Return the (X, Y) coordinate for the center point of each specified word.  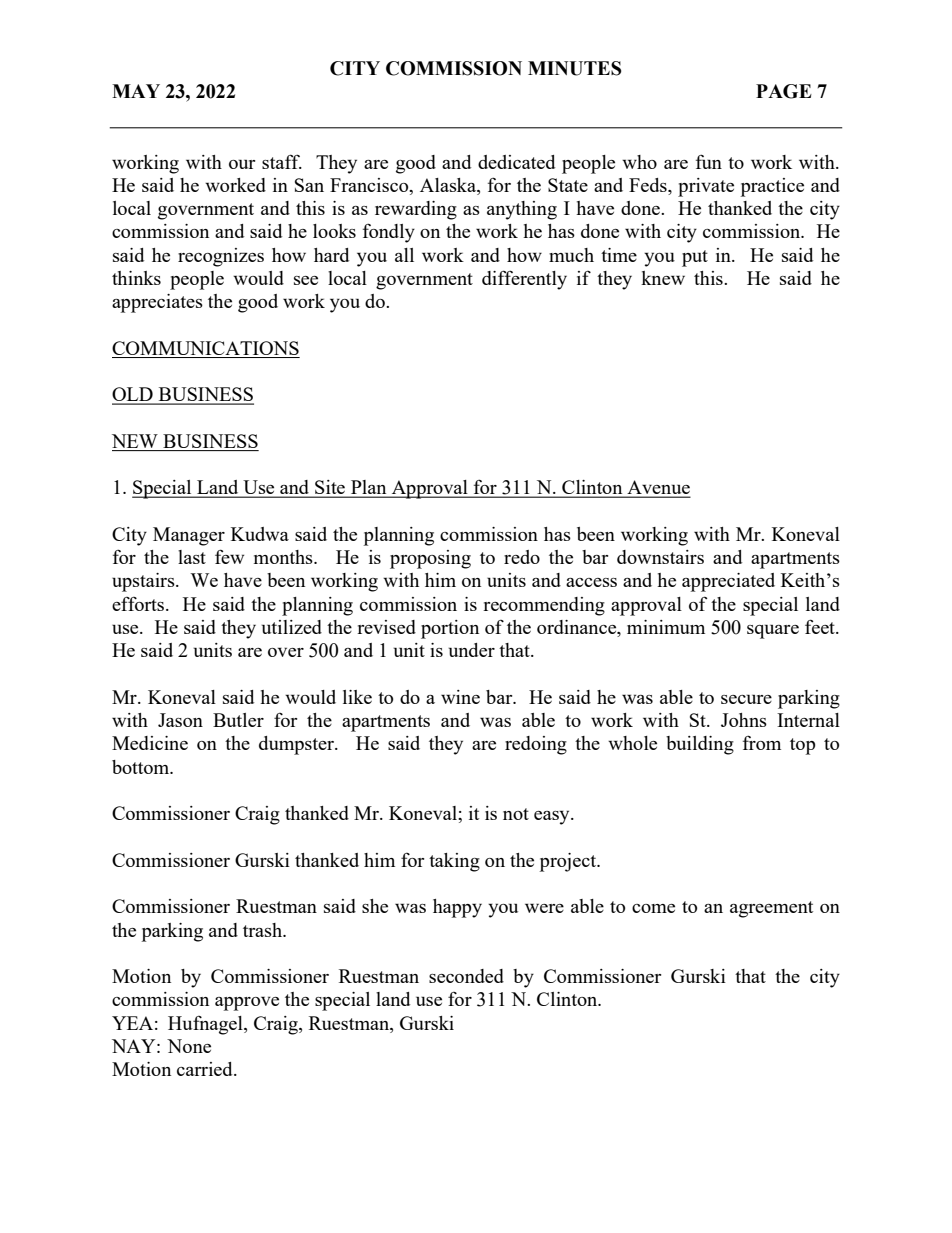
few (229, 556)
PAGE (784, 91)
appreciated (728, 582)
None (189, 1046)
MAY (136, 91)
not (516, 814)
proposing (430, 559)
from (762, 742)
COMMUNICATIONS (206, 349)
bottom (142, 767)
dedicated (516, 162)
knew (663, 278)
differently (524, 280)
